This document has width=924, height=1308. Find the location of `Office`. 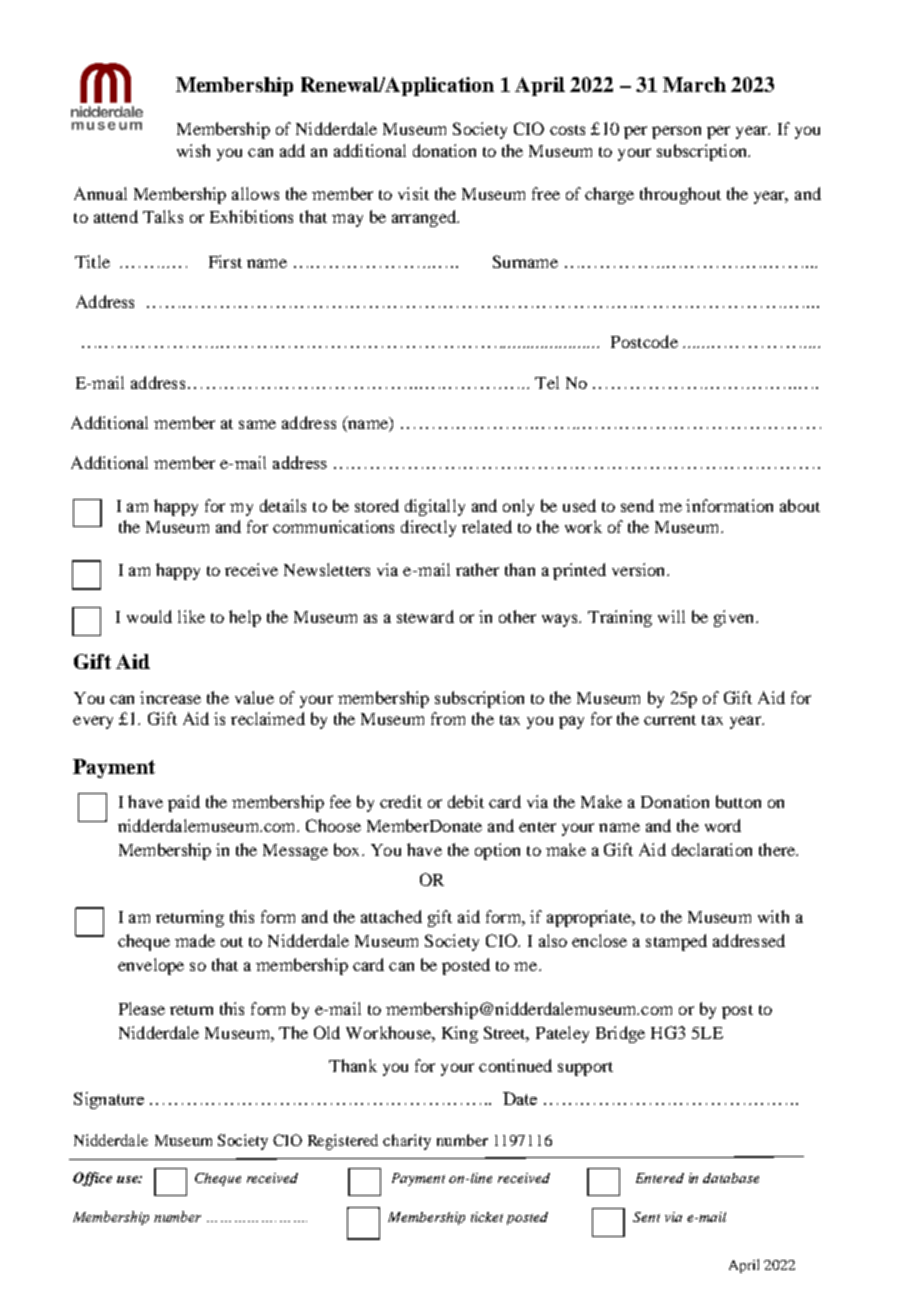

Office is located at coordinates (92, 1179).
